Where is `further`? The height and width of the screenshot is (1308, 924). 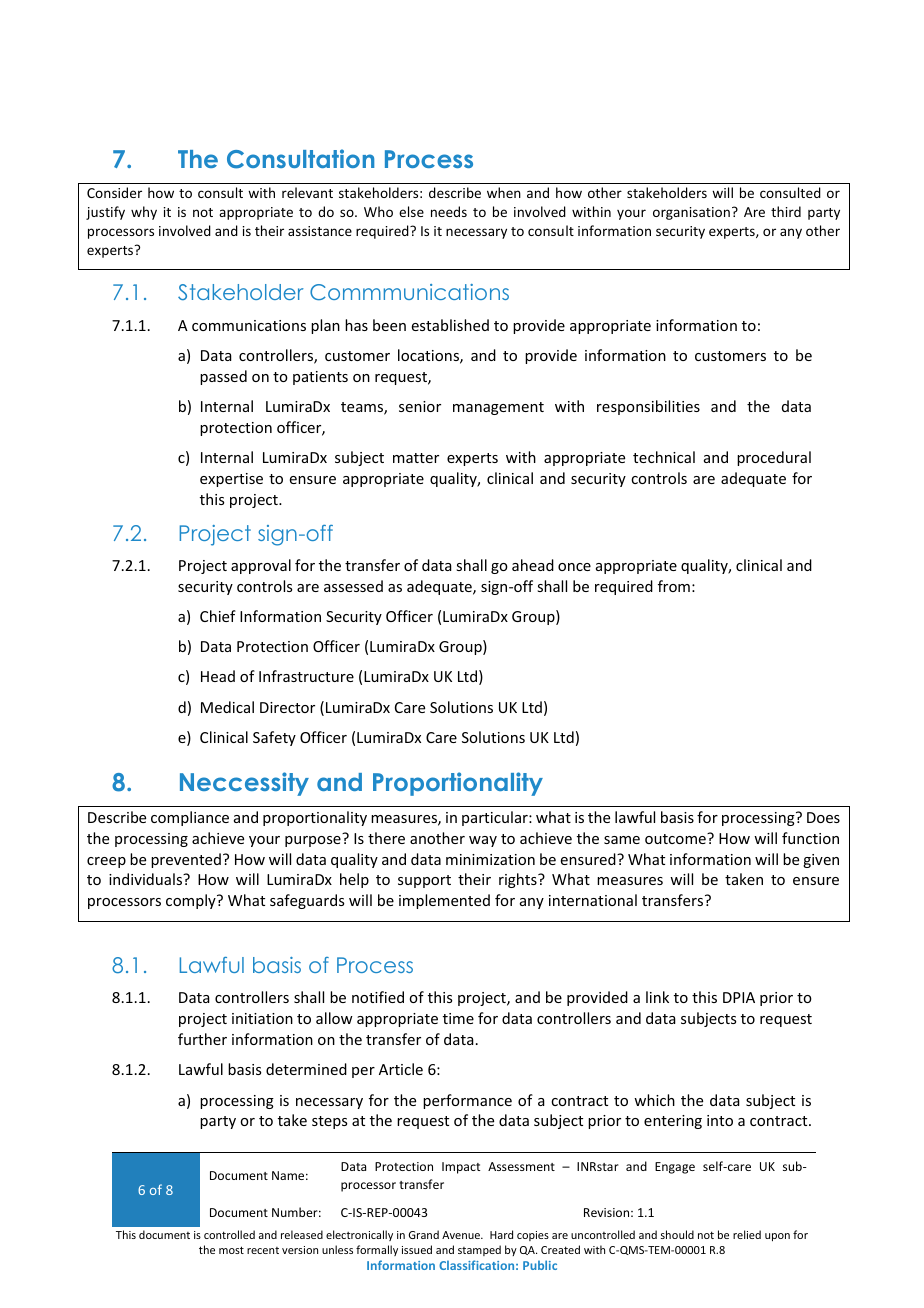 further is located at coordinates (202, 1039).
